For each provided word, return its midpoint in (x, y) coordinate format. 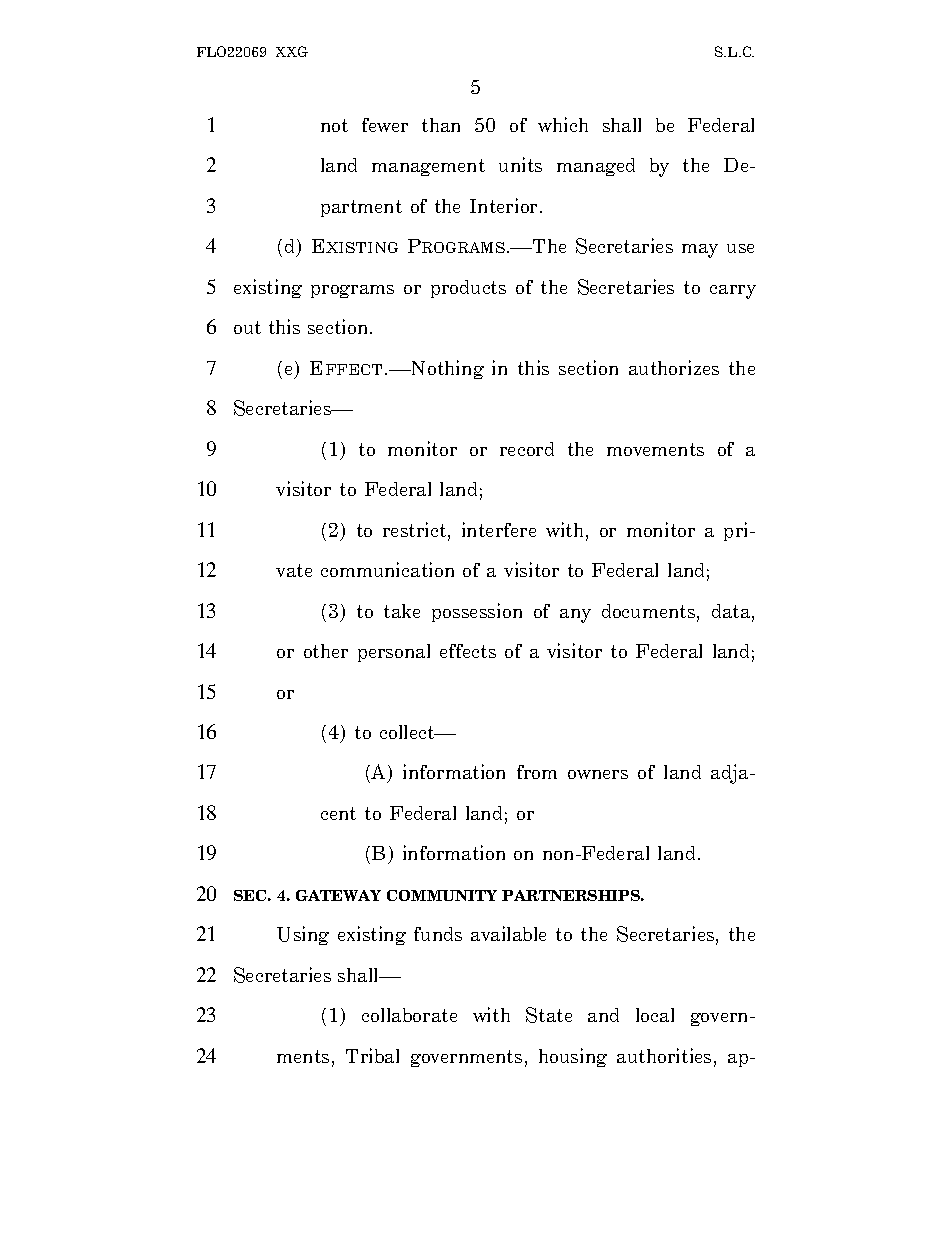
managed (596, 167)
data (732, 612)
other (326, 651)
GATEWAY (338, 895)
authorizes (674, 367)
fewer (385, 125)
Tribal (372, 1055)
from (537, 772)
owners (598, 774)
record (527, 449)
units (520, 164)
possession (477, 612)
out (247, 327)
